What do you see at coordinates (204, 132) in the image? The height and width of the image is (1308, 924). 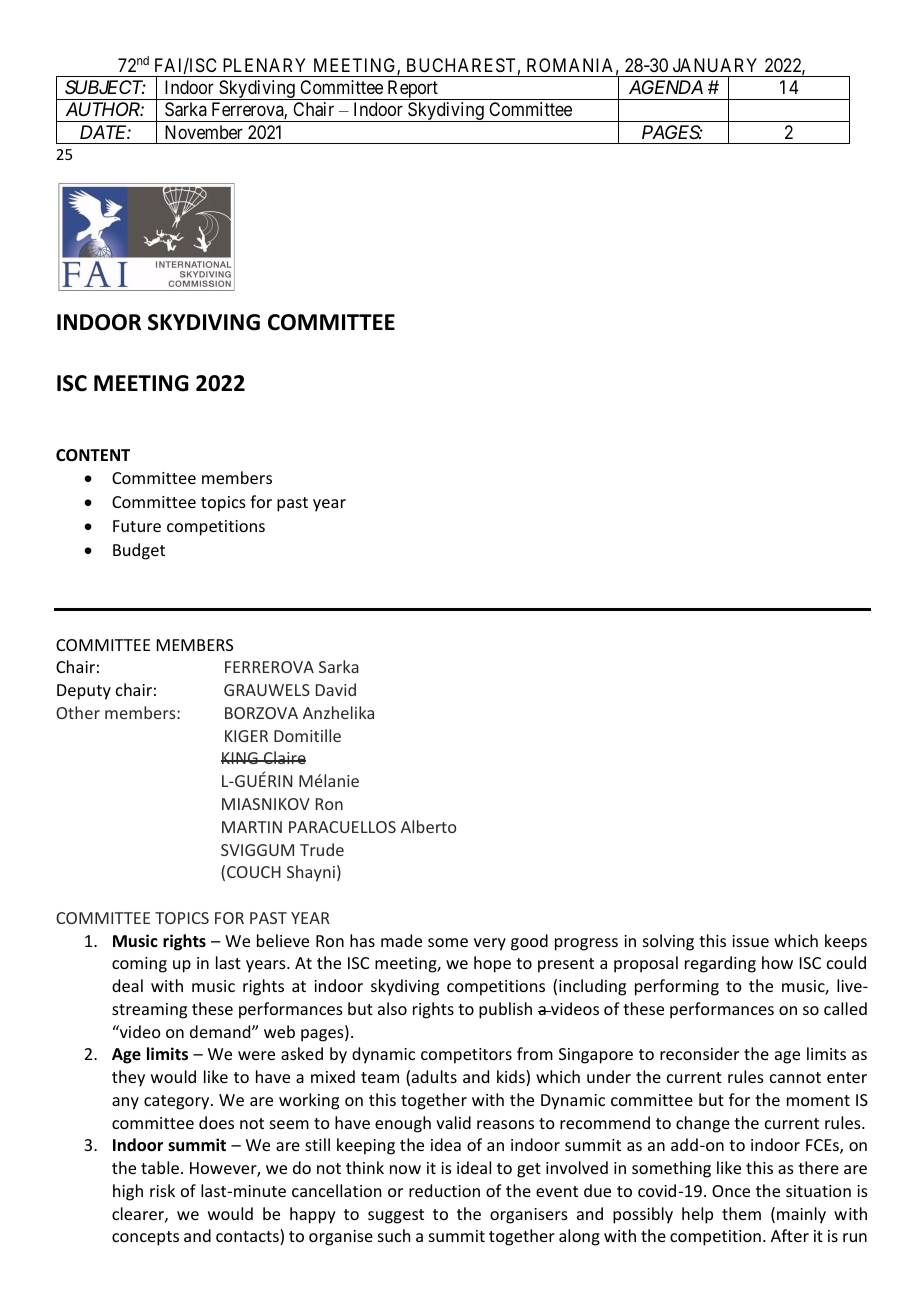 I see `November` at bounding box center [204, 132].
